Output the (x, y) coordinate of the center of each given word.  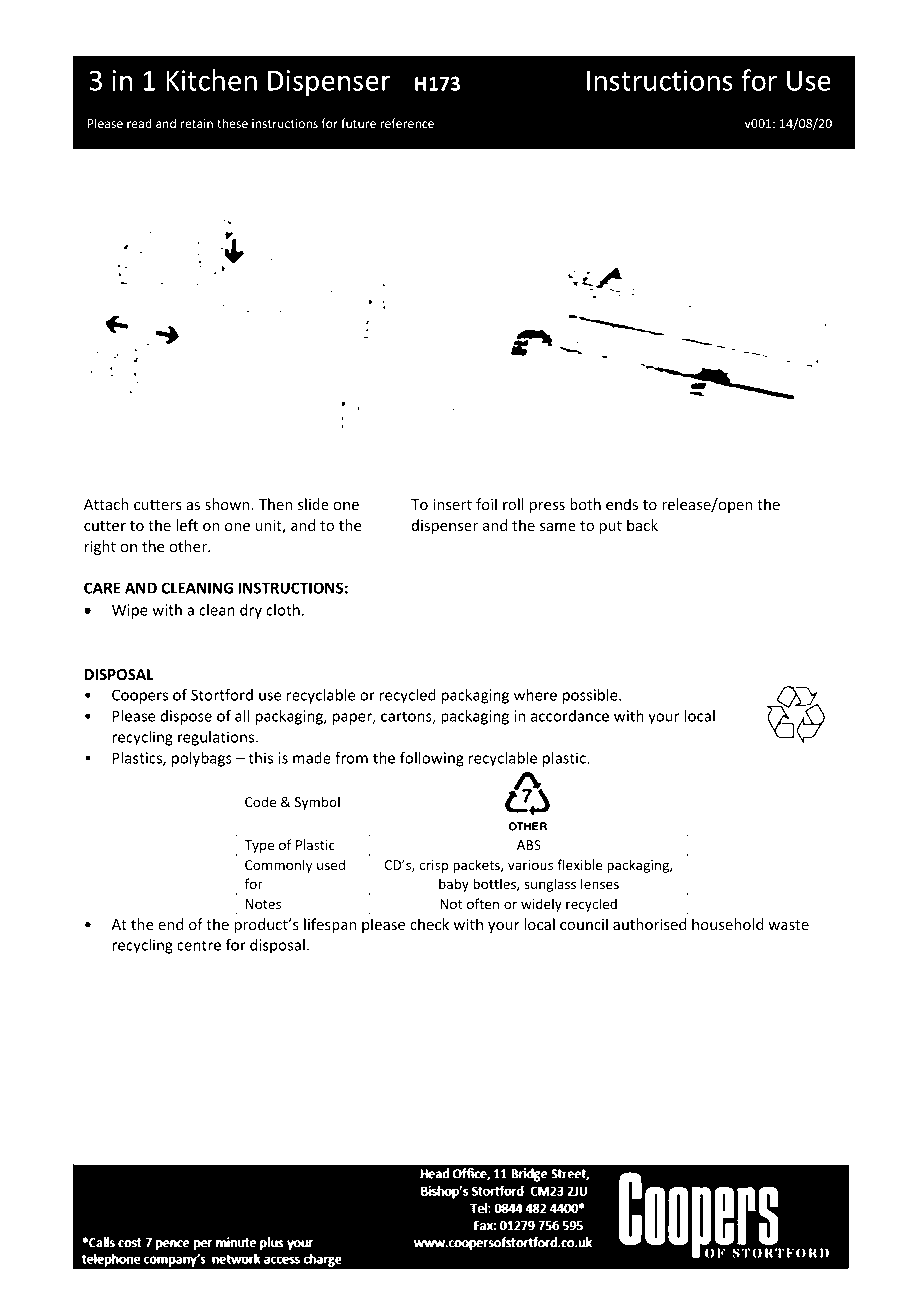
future (358, 123)
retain (197, 123)
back (642, 525)
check (429, 924)
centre (199, 945)
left (187, 525)
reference (407, 123)
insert (452, 504)
